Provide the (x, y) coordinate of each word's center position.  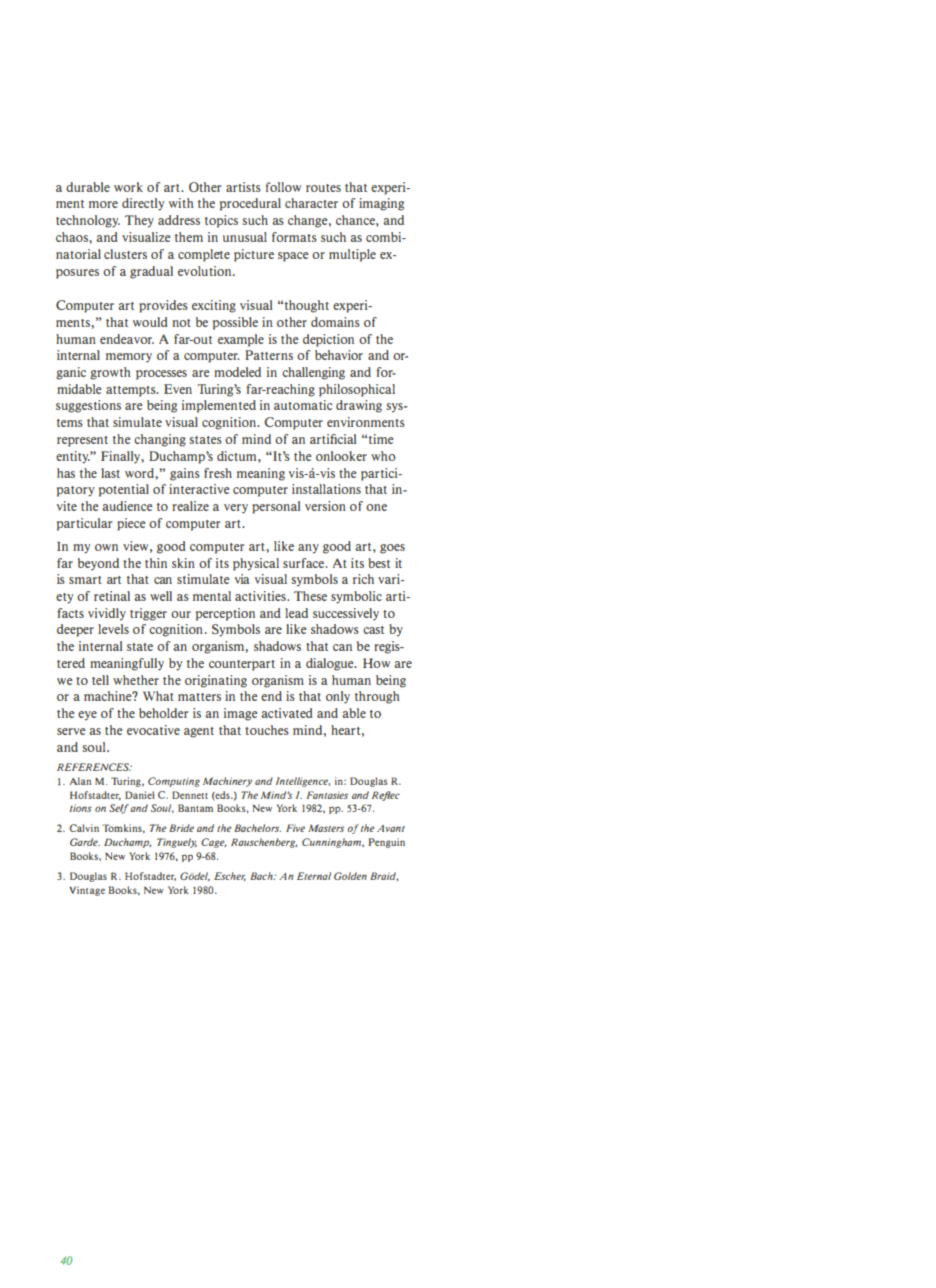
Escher (230, 876)
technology (88, 221)
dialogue (331, 664)
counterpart (242, 665)
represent (82, 441)
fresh (218, 473)
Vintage (87, 891)
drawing (359, 406)
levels (113, 629)
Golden (350, 876)
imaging (381, 204)
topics (221, 221)
